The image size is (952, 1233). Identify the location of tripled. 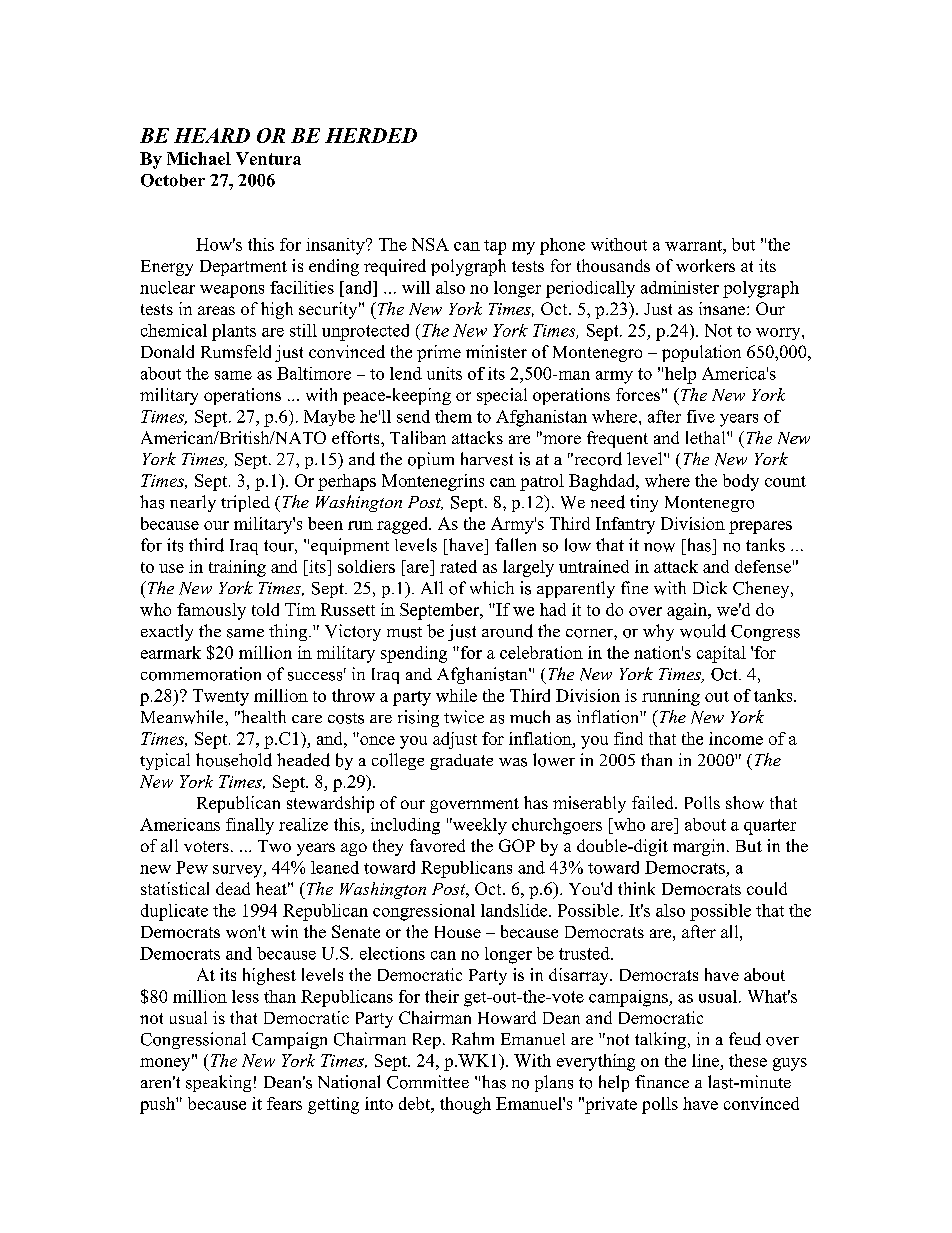
(245, 503).
